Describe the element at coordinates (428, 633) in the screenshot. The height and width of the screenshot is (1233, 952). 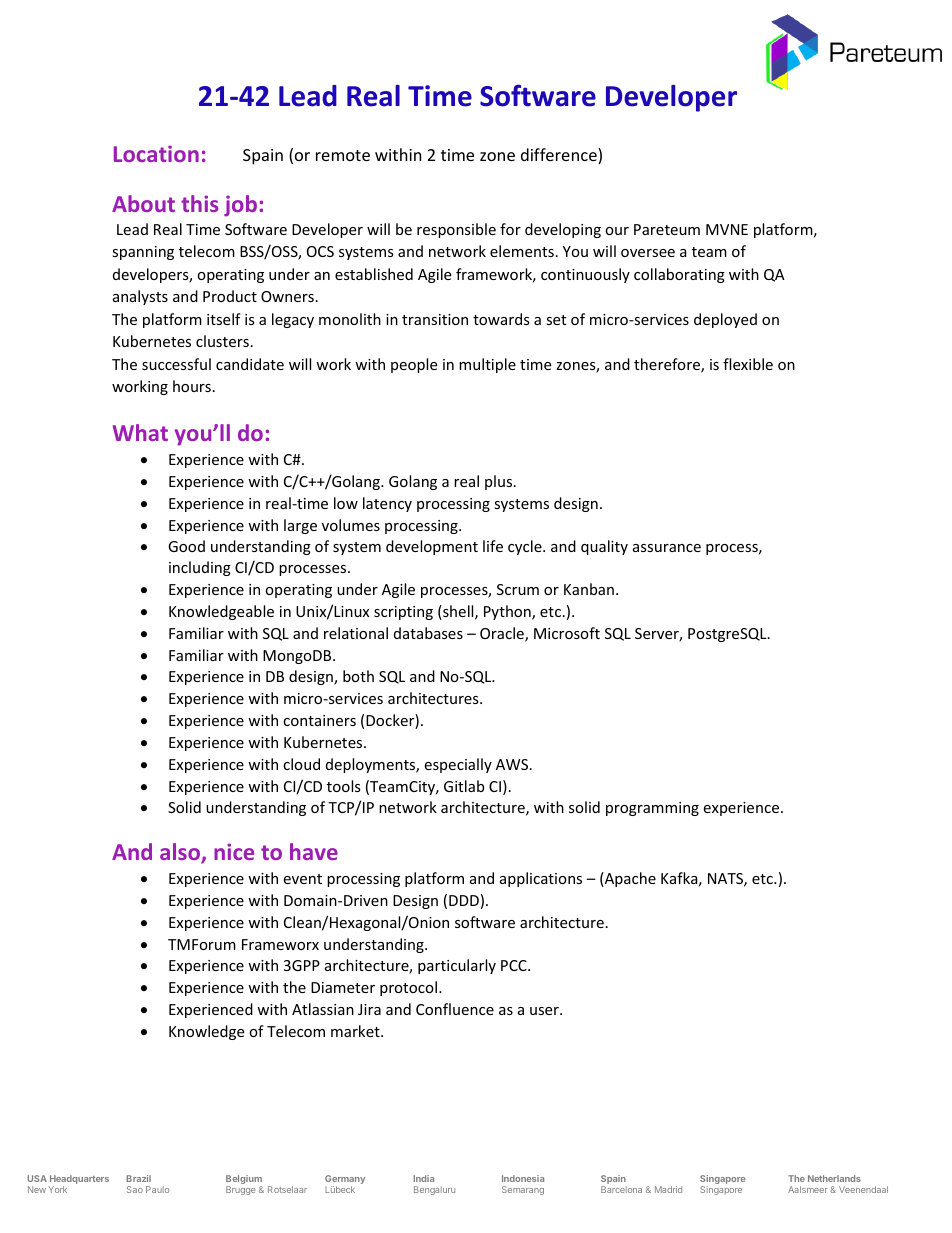
I see `databases` at that location.
